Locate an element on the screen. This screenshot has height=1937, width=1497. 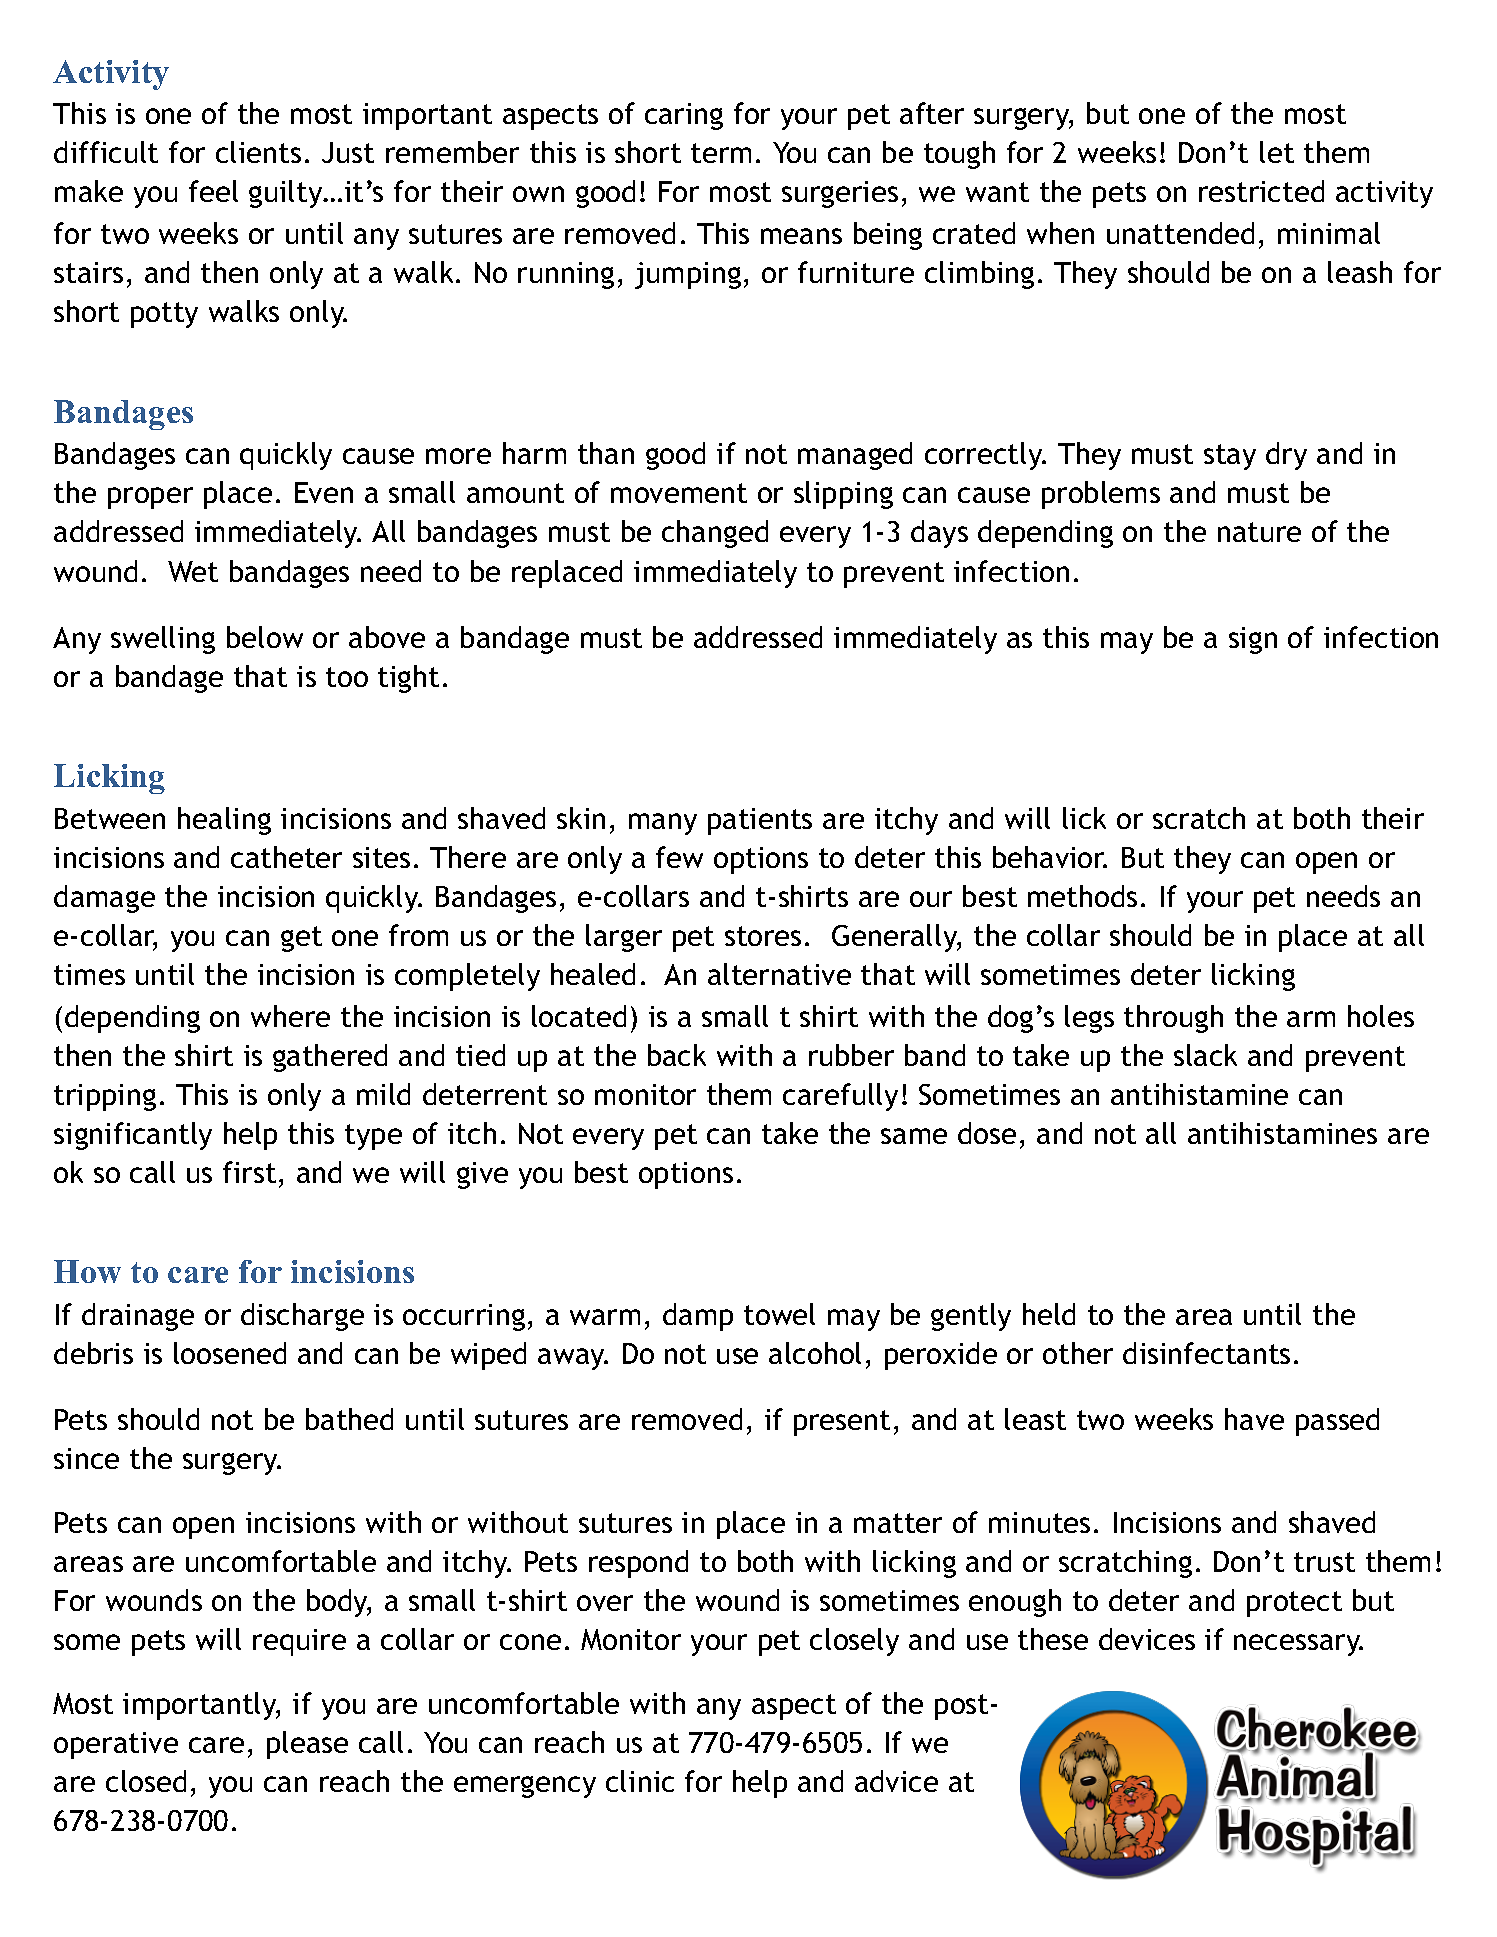
damp is located at coordinates (698, 1317).
